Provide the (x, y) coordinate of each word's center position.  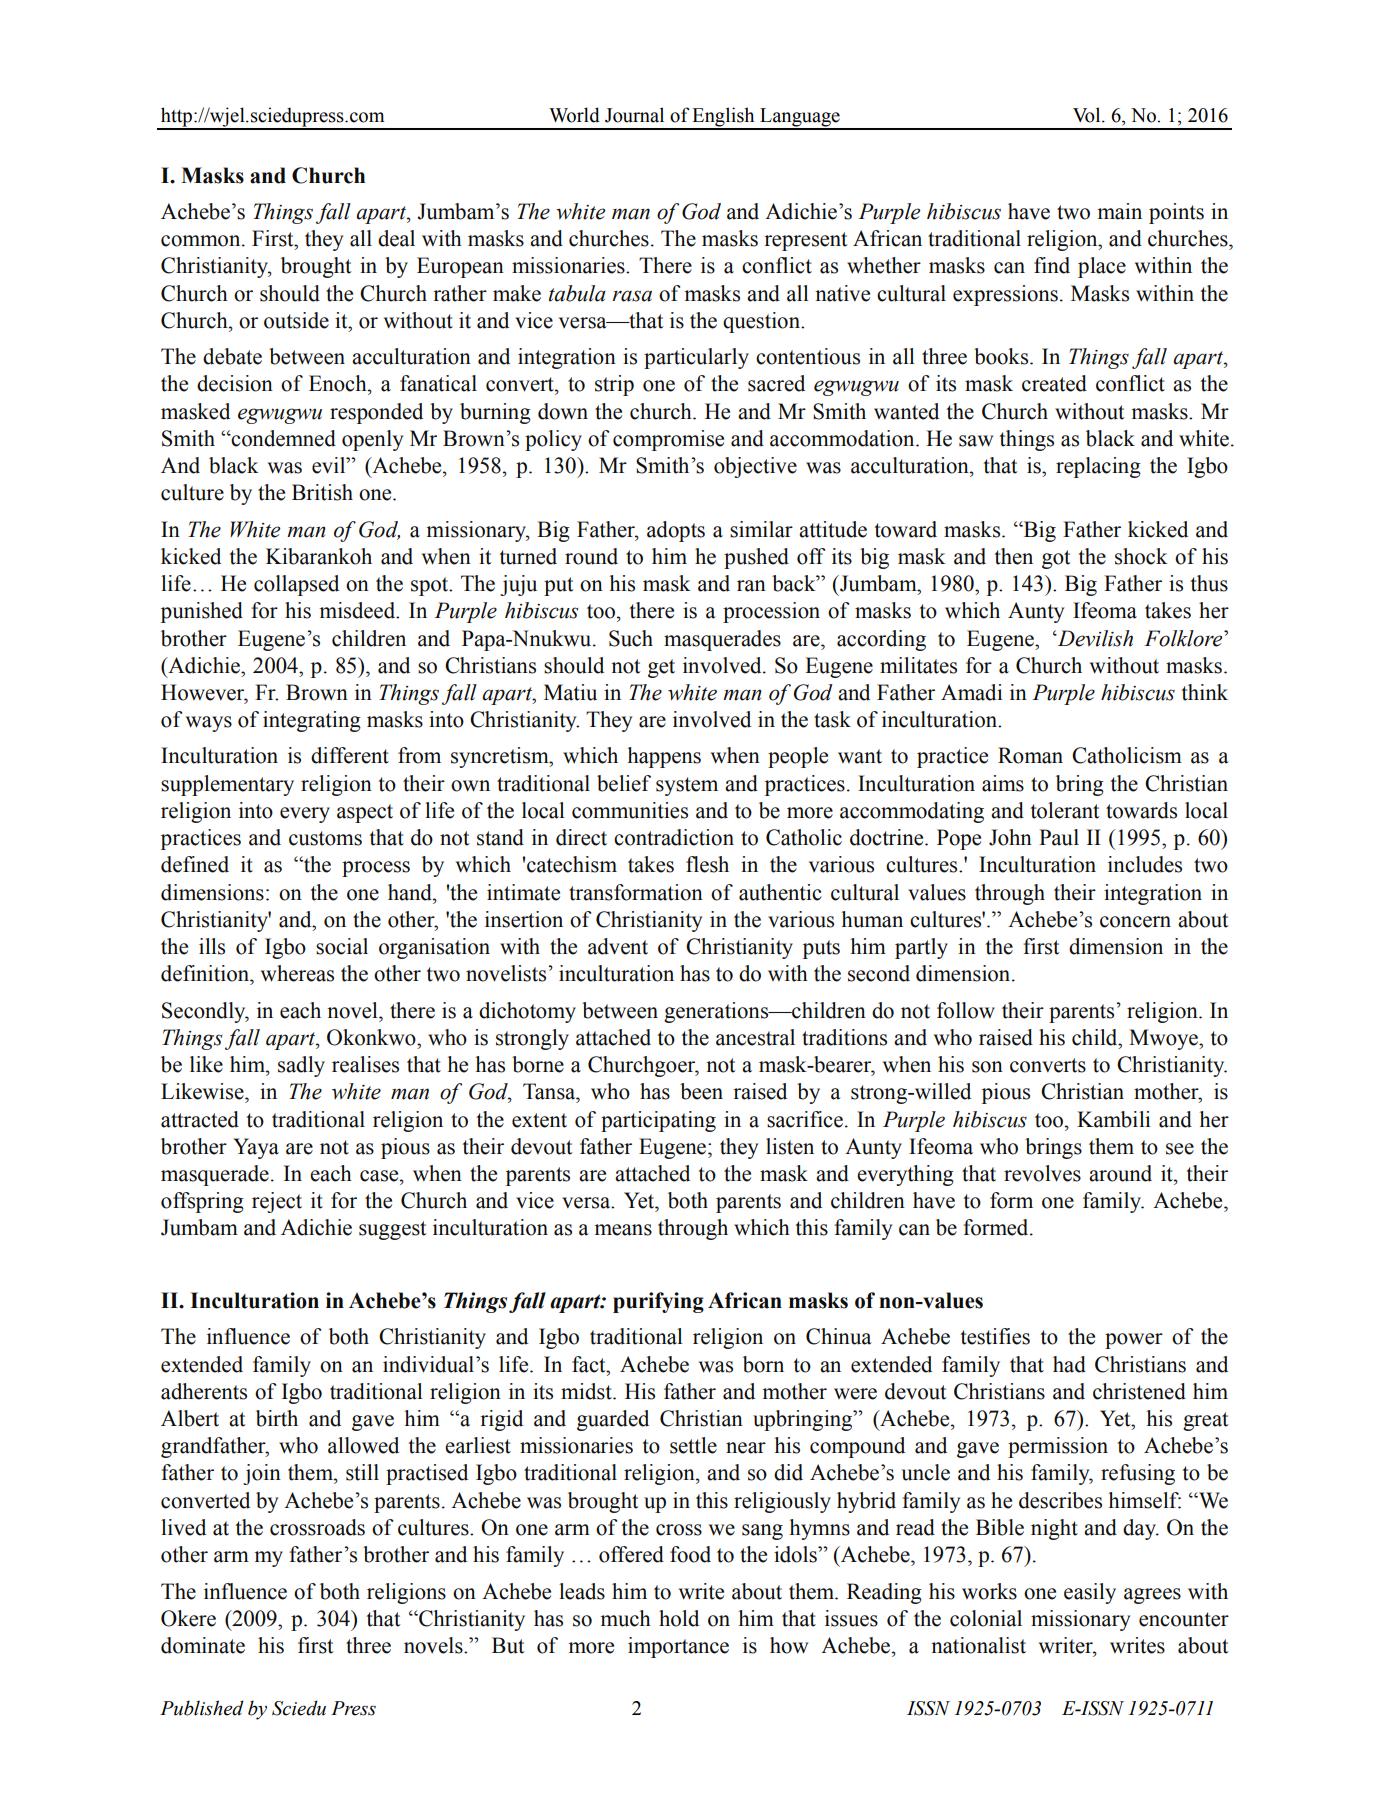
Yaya (256, 1148)
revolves (1042, 1173)
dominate (203, 1645)
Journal (634, 115)
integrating (312, 721)
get (661, 668)
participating (658, 1121)
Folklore (1184, 638)
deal (396, 238)
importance (678, 1647)
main (1120, 211)
